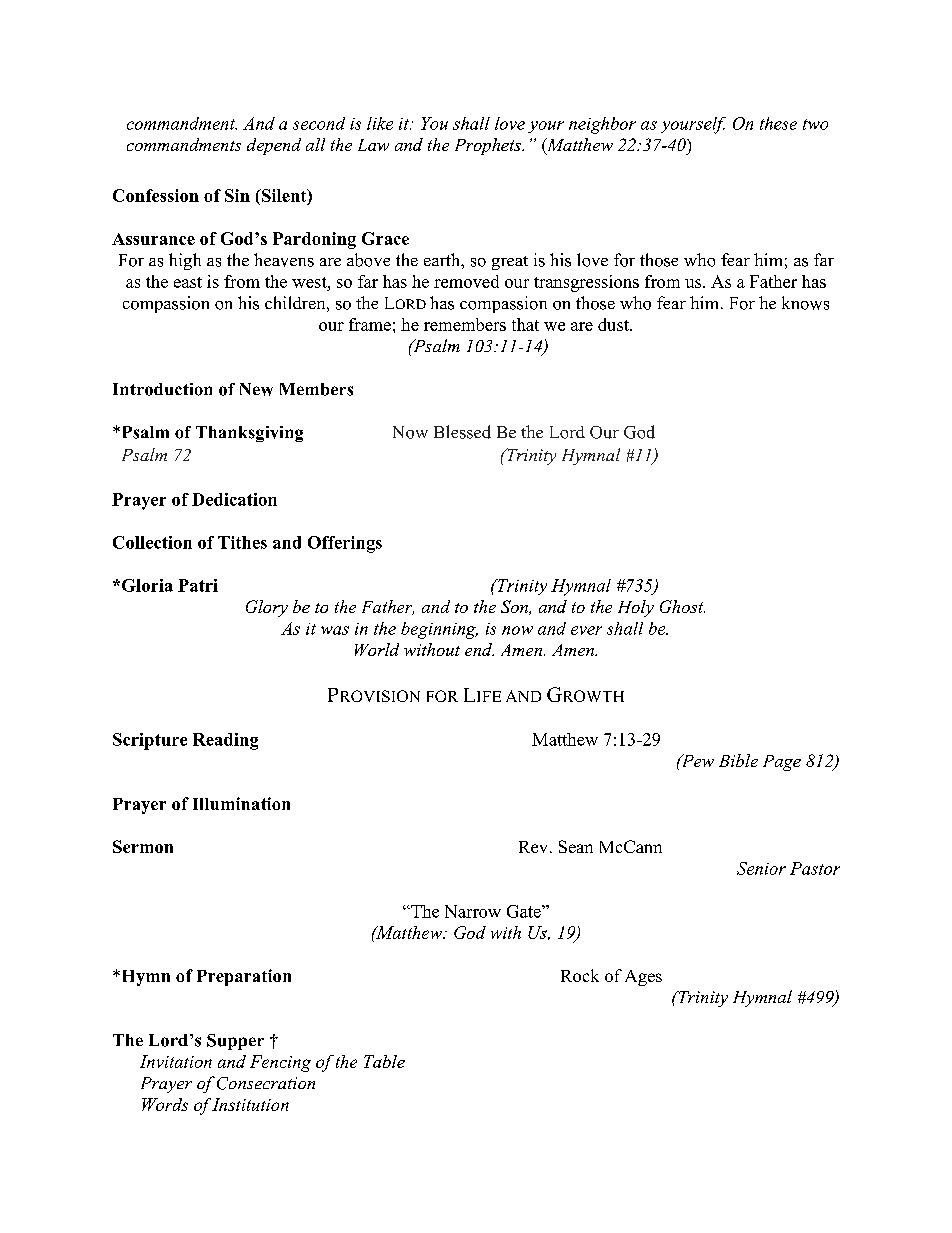 Image resolution: width=952 pixels, height=1233 pixels. Describe the element at coordinates (643, 978) in the screenshot. I see `Ages` at that location.
